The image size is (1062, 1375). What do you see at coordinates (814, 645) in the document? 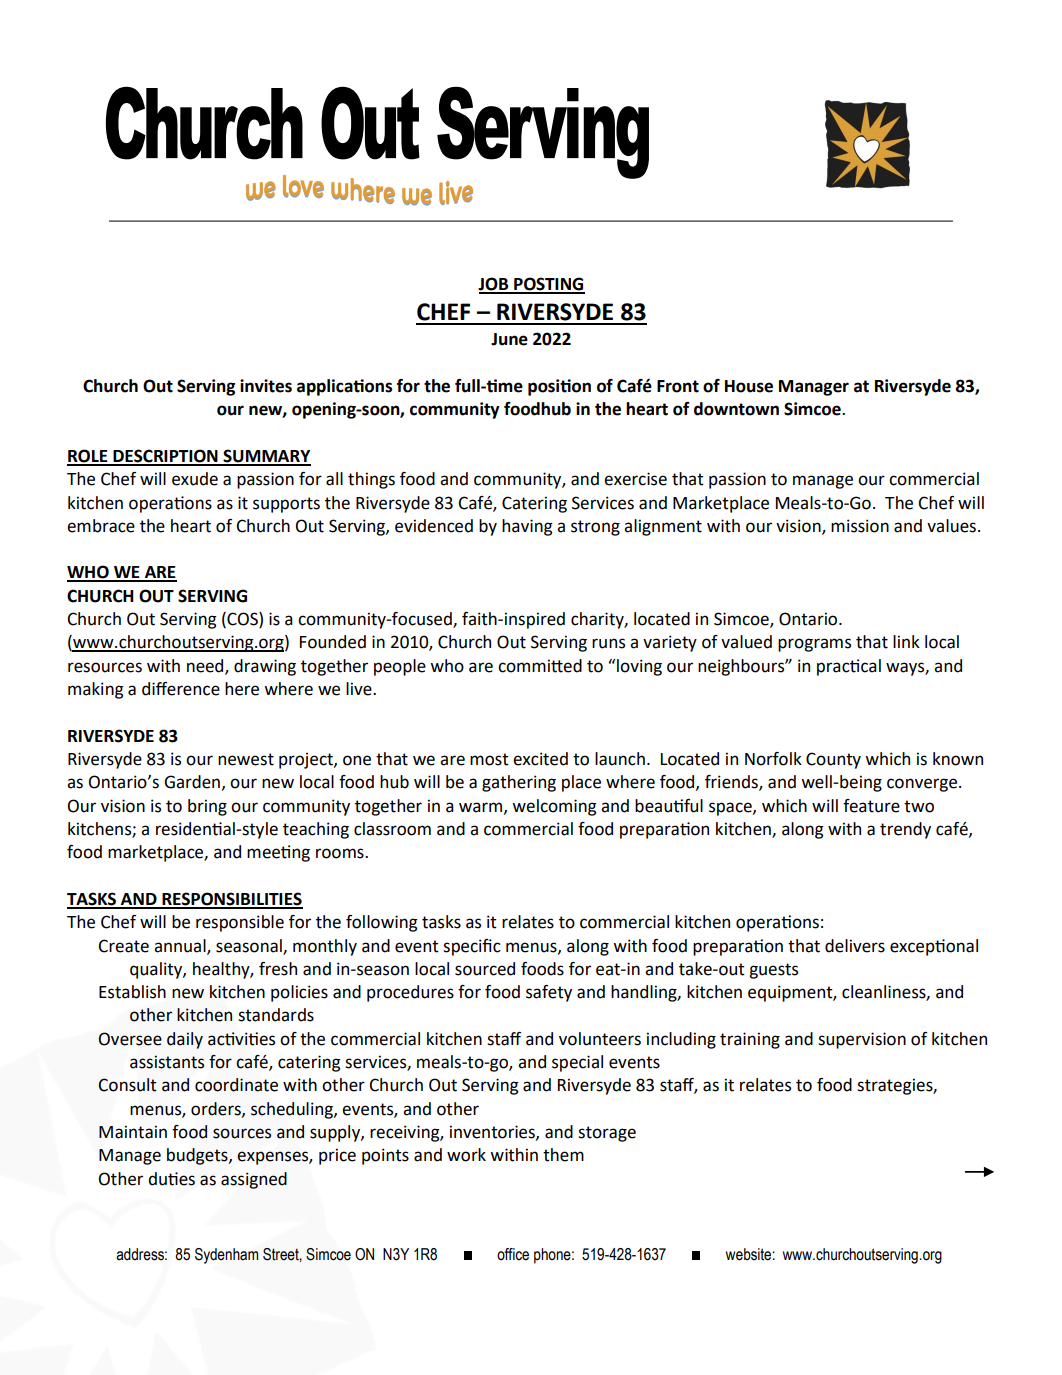
I see `programs` at bounding box center [814, 645].
